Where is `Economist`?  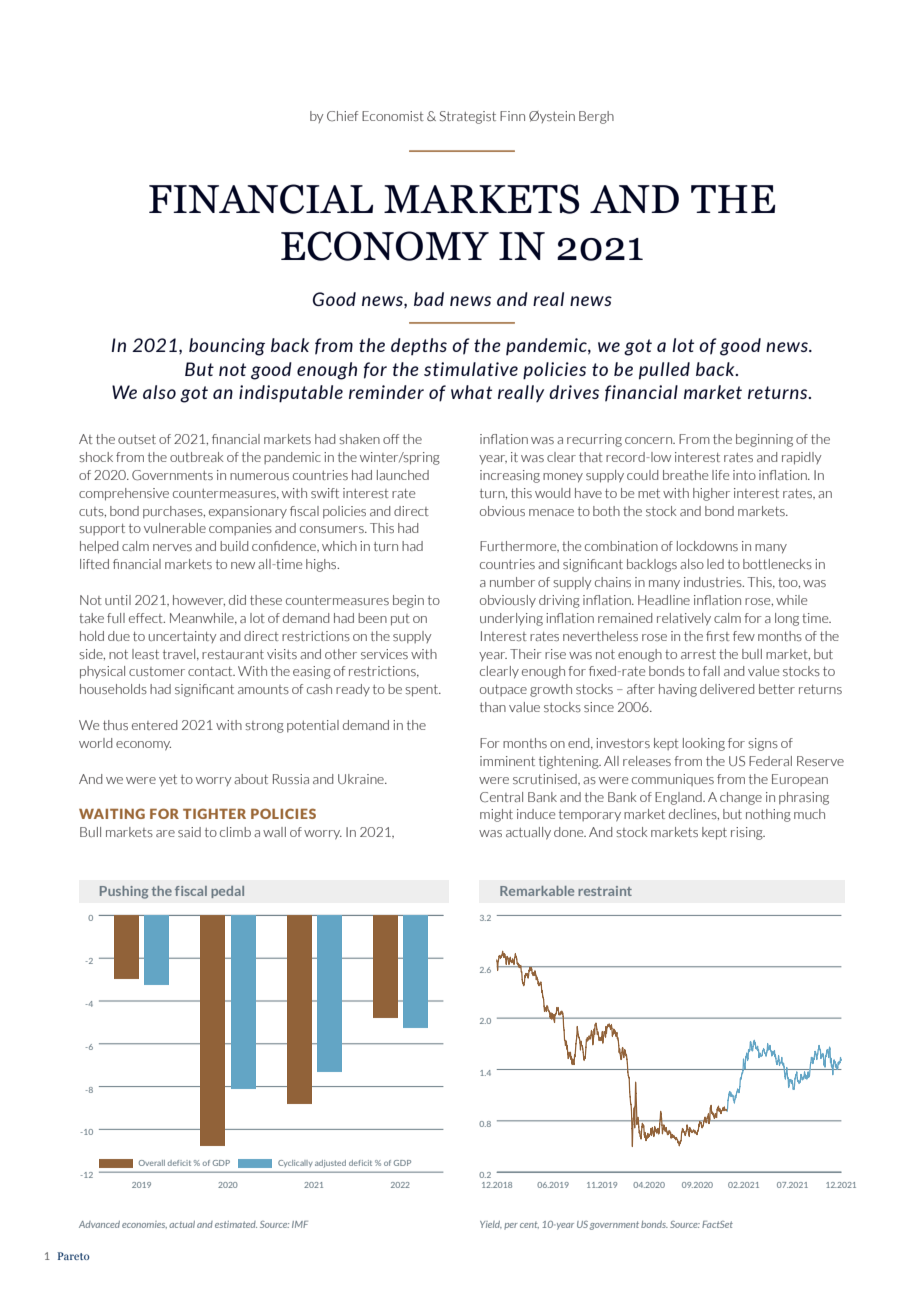
Economist is located at coordinates (393, 116).
